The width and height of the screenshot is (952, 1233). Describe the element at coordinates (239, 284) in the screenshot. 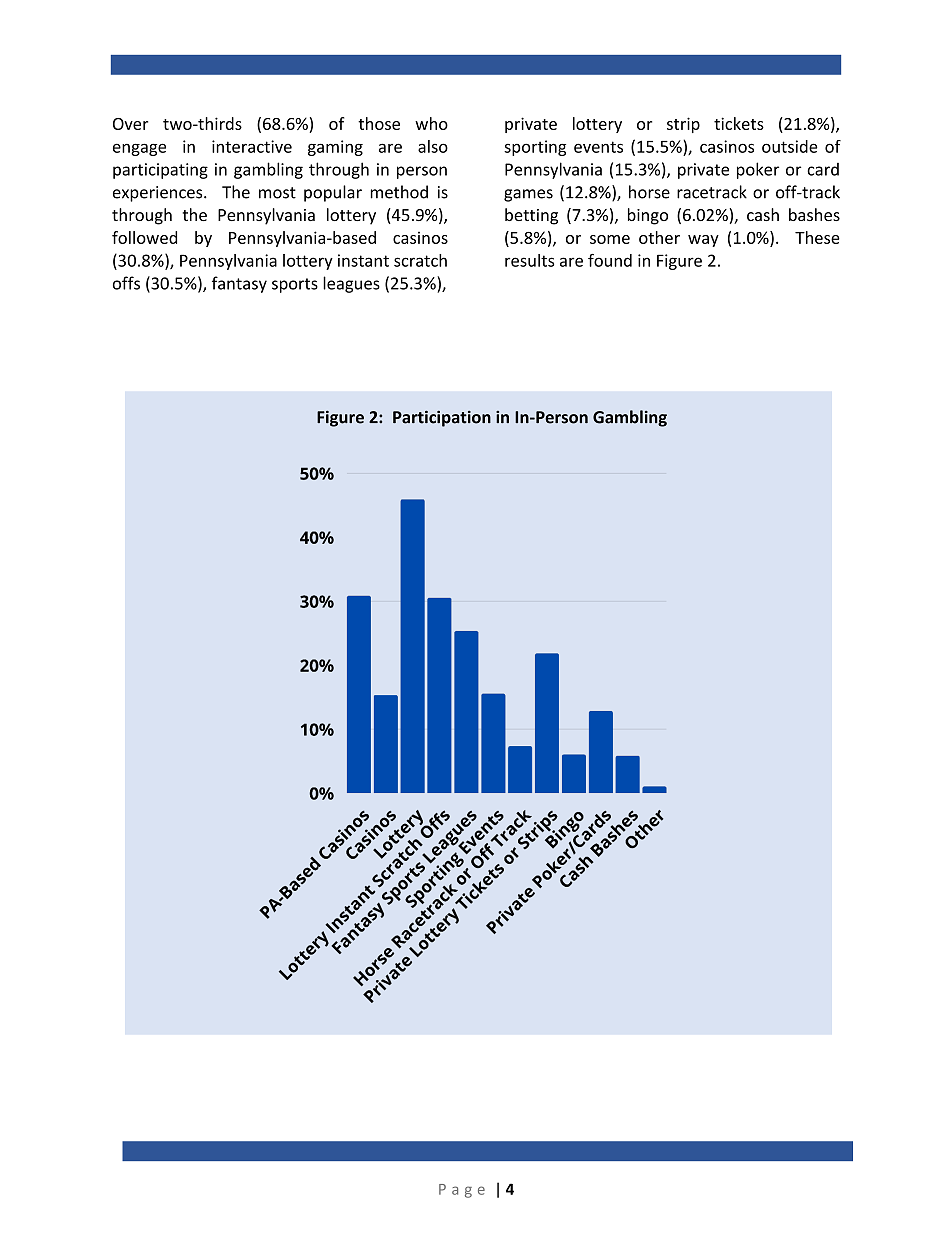

I see `fantasy` at that location.
